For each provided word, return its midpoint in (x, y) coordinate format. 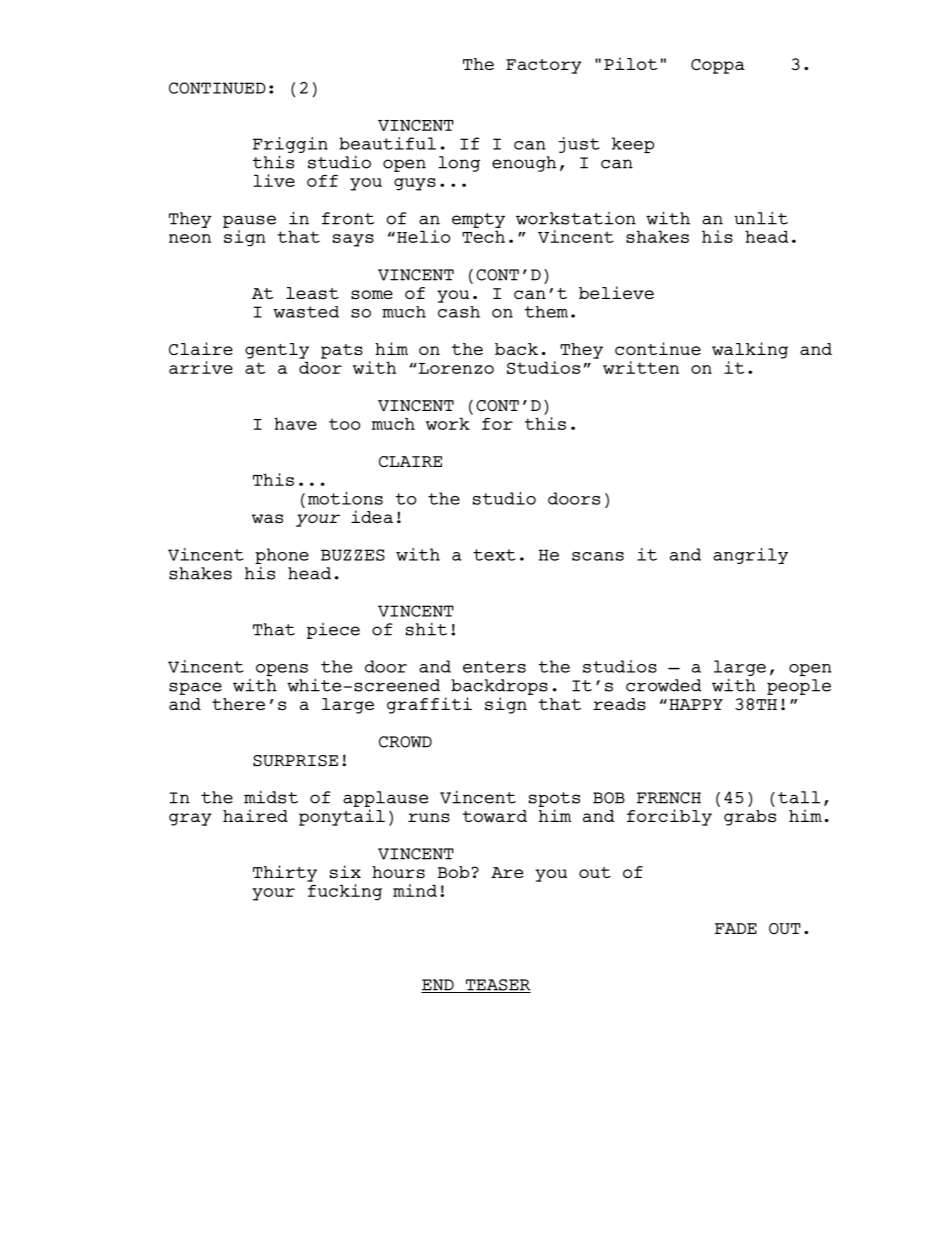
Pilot (630, 63)
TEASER (497, 986)
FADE (736, 928)
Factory (544, 66)
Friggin (290, 145)
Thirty (285, 873)
